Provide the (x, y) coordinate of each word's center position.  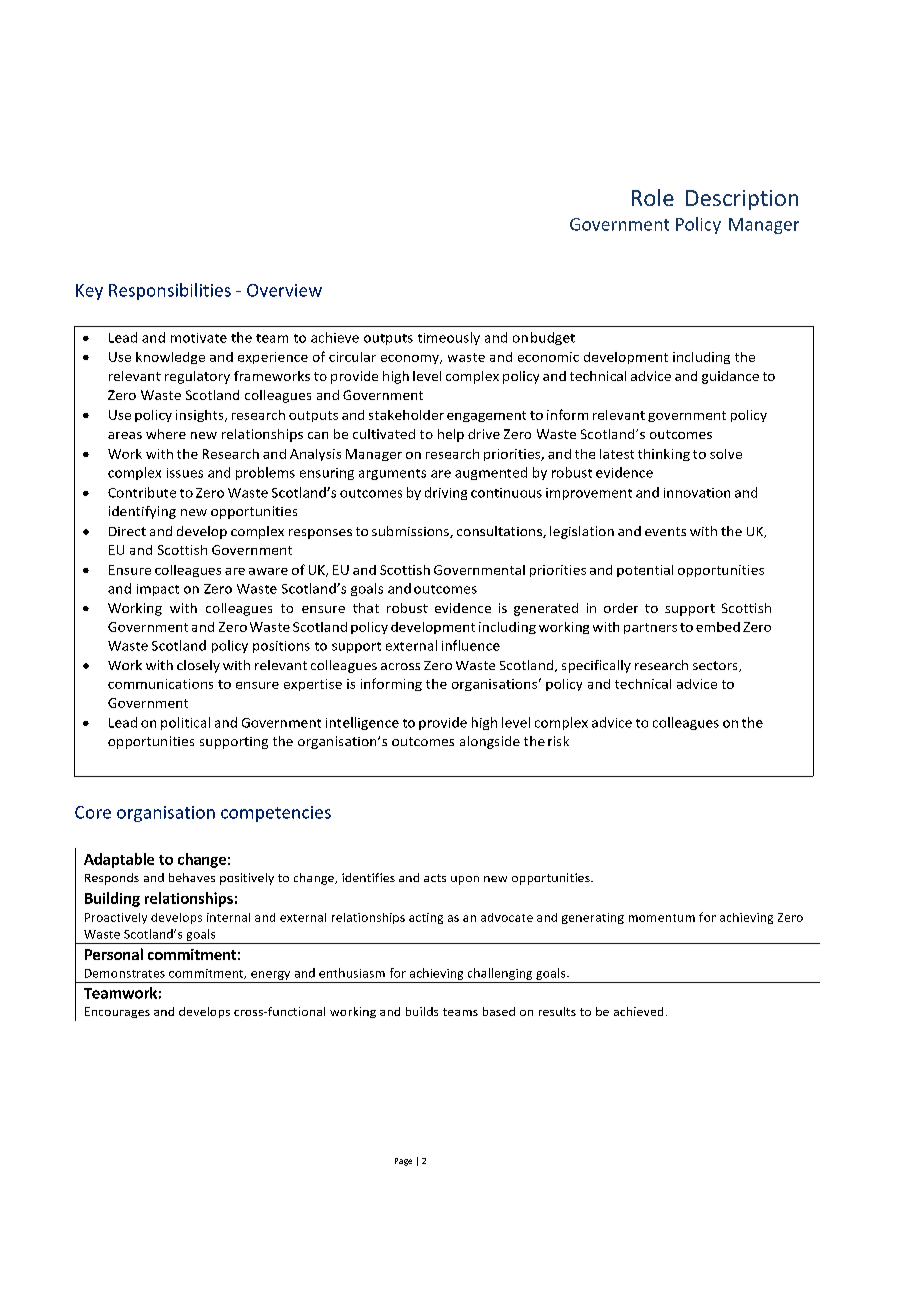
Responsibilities (170, 291)
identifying (142, 512)
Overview (284, 290)
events (665, 531)
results (557, 1011)
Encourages (117, 1012)
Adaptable (119, 860)
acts (435, 878)
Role (653, 197)
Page (403, 1162)
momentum (662, 918)
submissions (411, 532)
